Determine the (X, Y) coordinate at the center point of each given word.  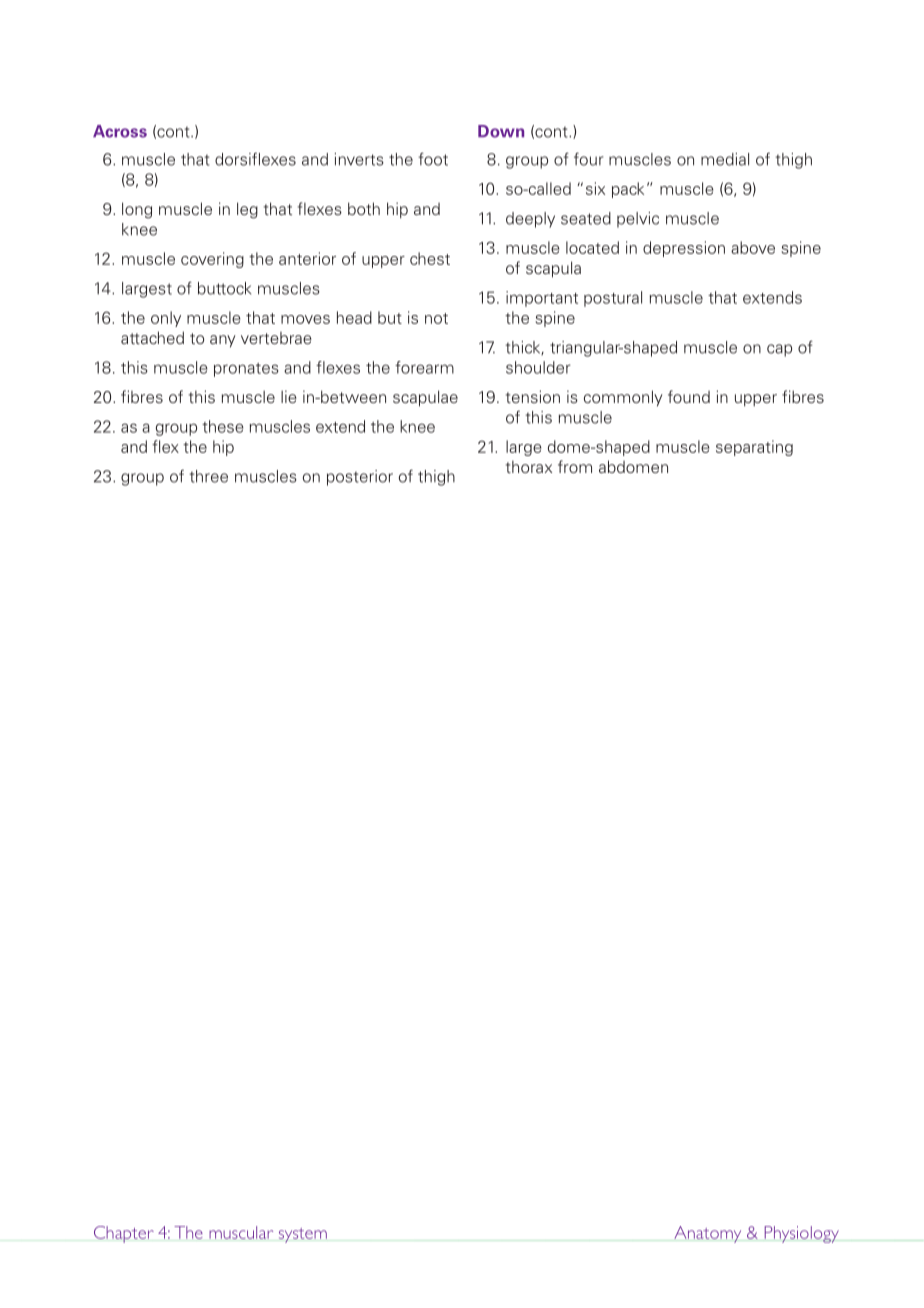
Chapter (124, 1234)
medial (725, 159)
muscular (241, 1232)
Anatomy (707, 1234)
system (303, 1235)
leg (247, 210)
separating (754, 448)
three (208, 476)
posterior (360, 478)
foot (433, 159)
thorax (529, 466)
